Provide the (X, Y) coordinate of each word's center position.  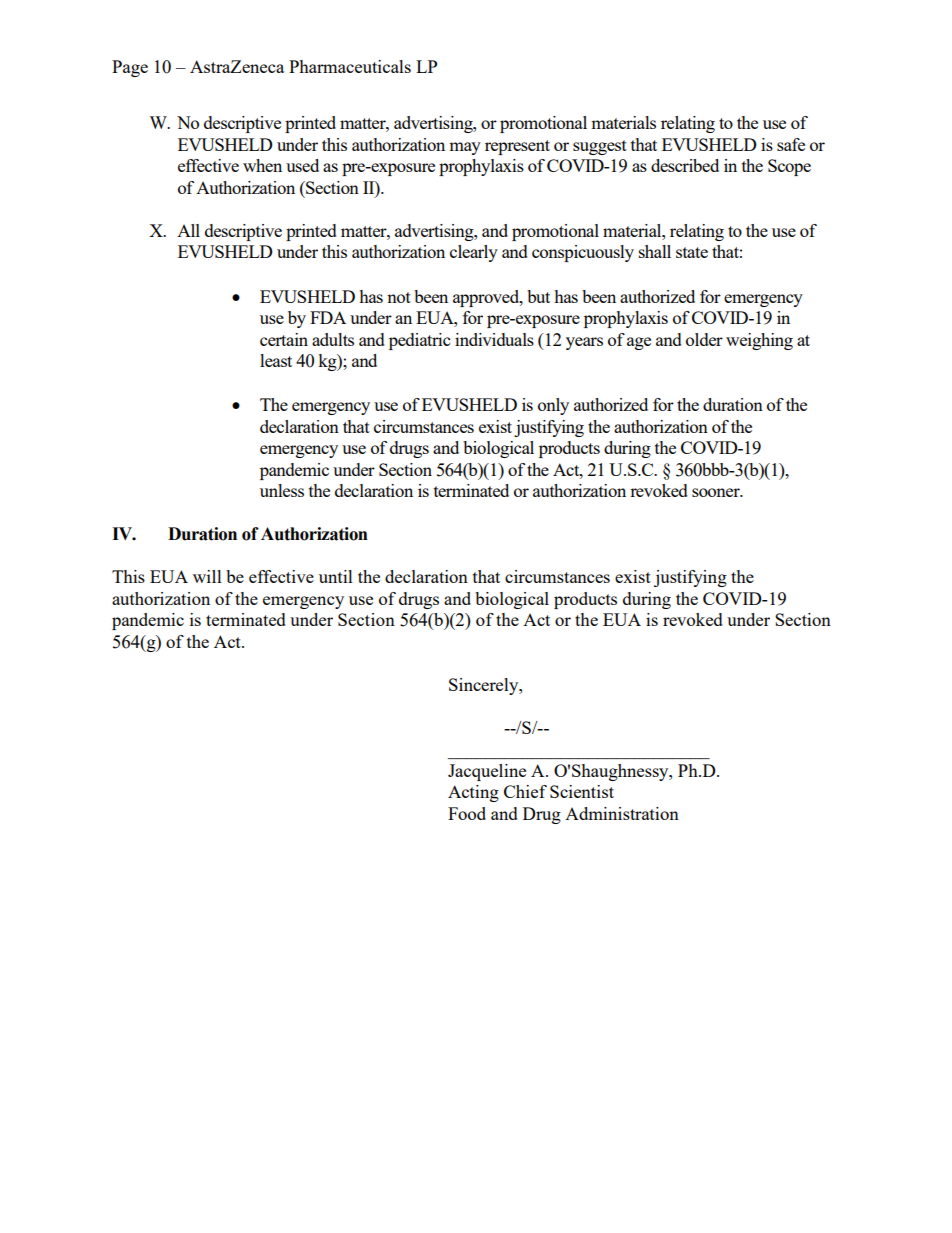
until (336, 576)
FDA (328, 317)
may (465, 148)
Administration (622, 813)
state (692, 252)
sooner (717, 492)
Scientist (582, 791)
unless (282, 490)
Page (130, 68)
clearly (474, 253)
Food (467, 813)
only (553, 406)
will (207, 576)
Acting (473, 793)
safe (791, 144)
